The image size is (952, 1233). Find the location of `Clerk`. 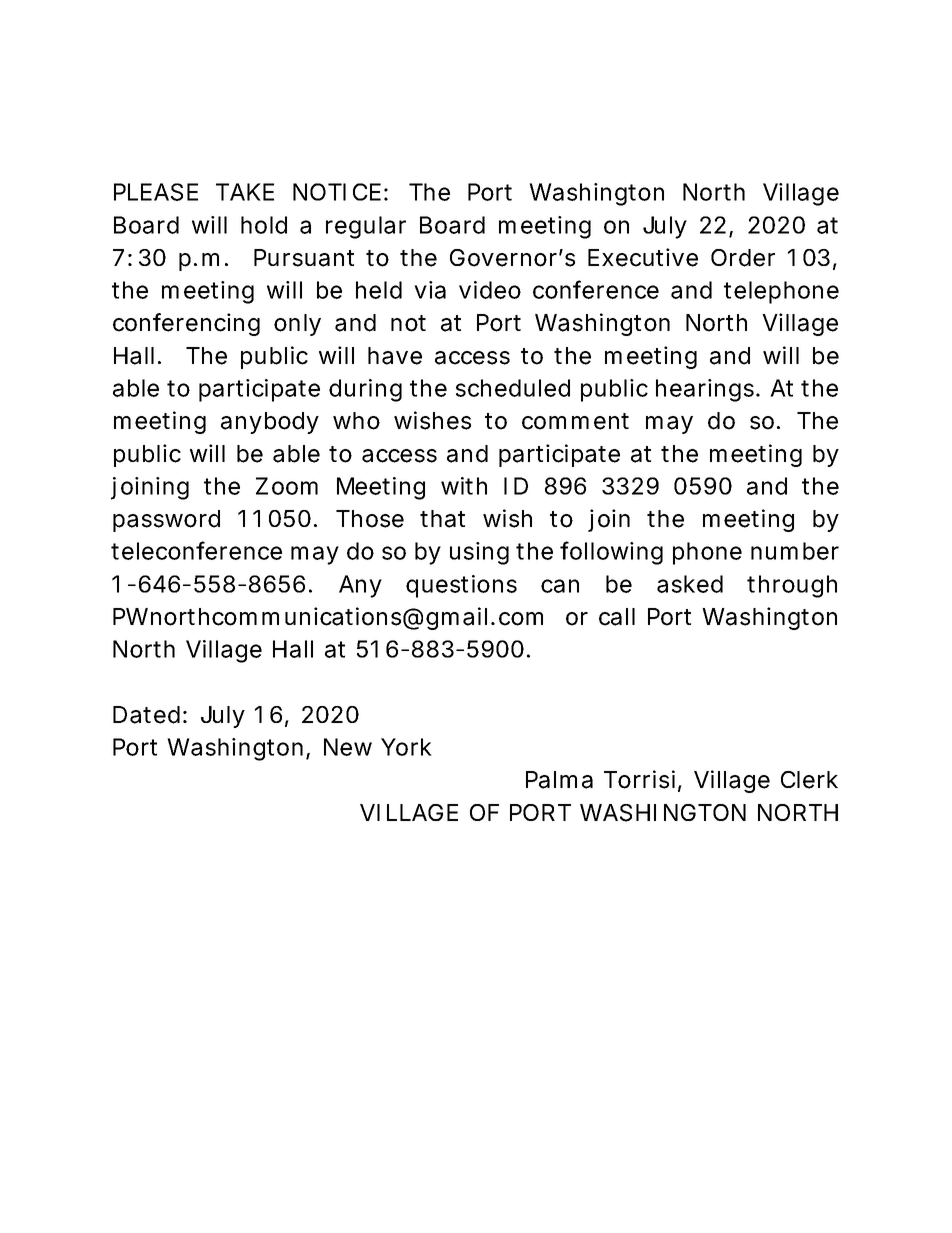

Clerk is located at coordinates (809, 780).
